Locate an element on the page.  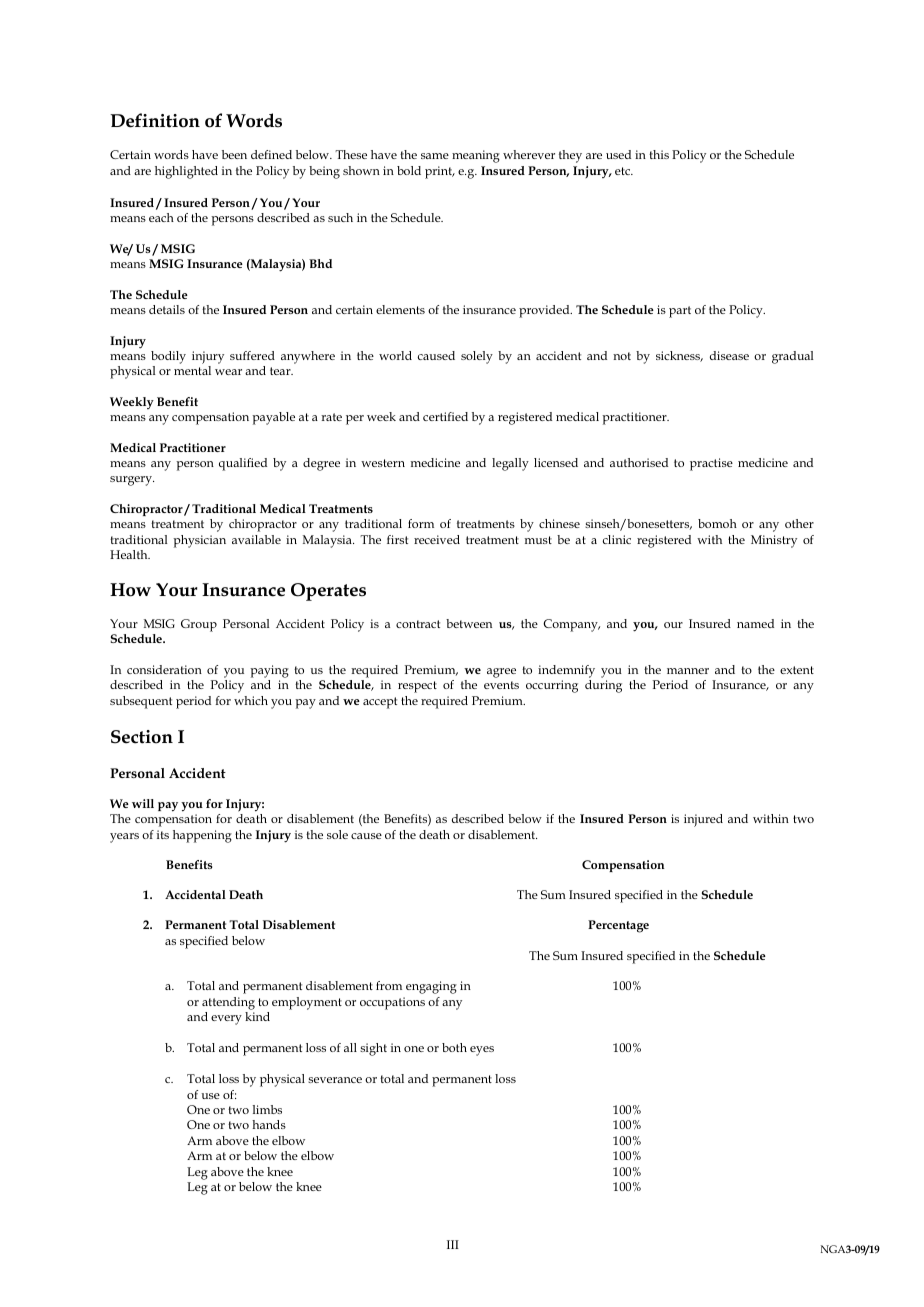
this is located at coordinates (659, 154).
